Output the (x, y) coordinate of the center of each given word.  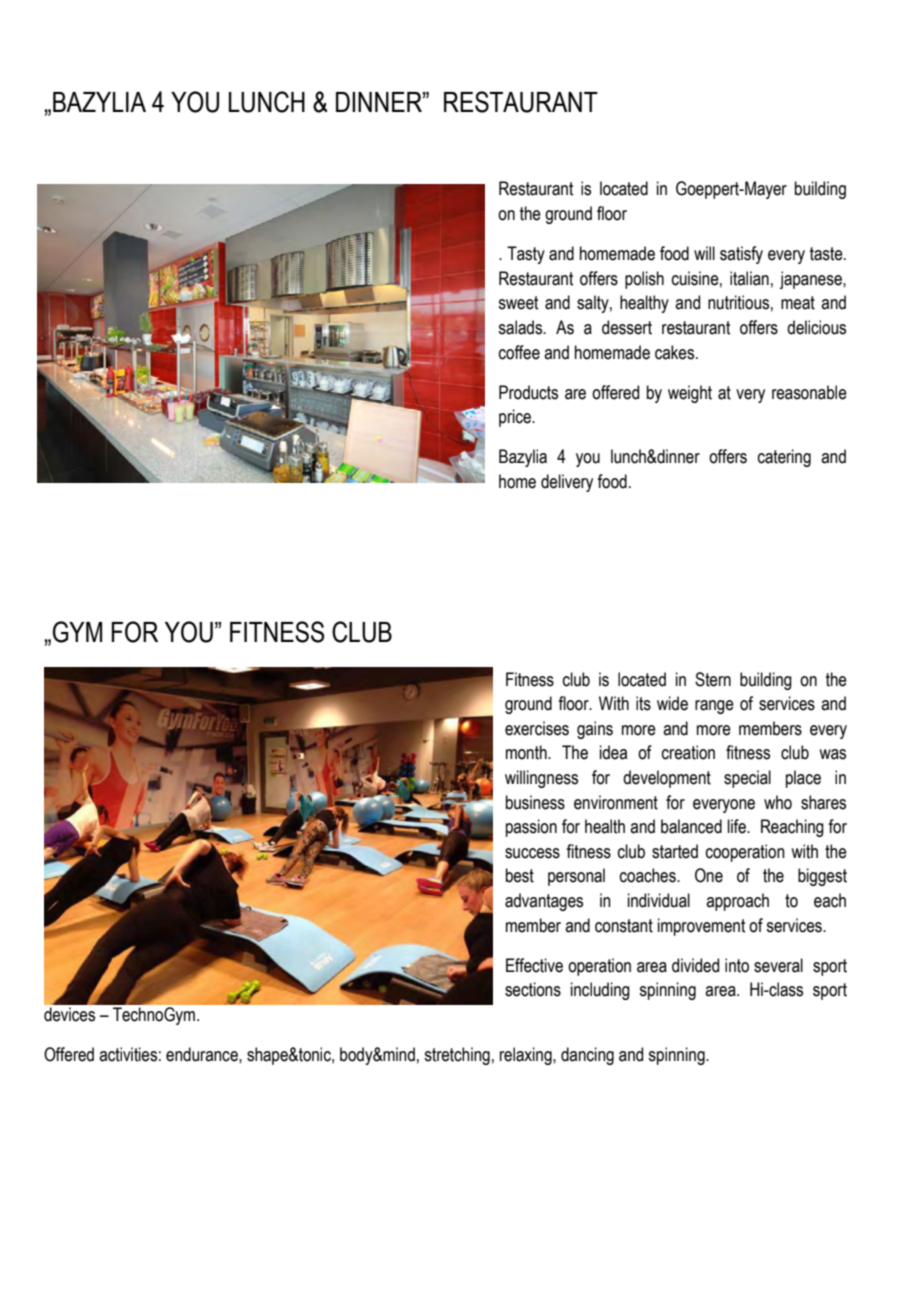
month (527, 752)
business (535, 802)
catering (784, 458)
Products (528, 392)
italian (749, 278)
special (747, 779)
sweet (518, 303)
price (516, 418)
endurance (203, 1054)
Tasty (526, 255)
